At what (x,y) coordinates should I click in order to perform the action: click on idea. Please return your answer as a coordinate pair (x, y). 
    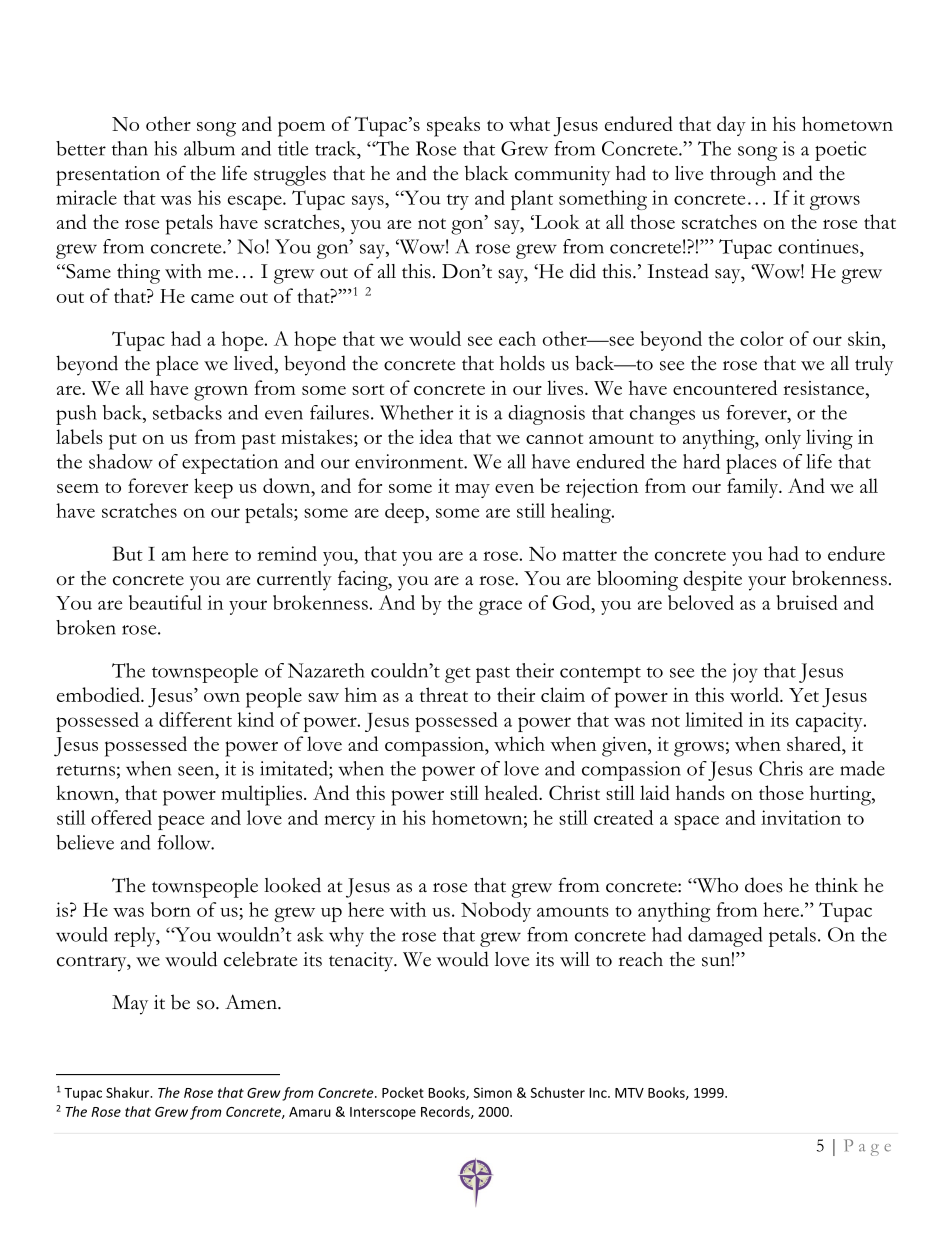
    Looking at the image, I should click on (436, 436).
